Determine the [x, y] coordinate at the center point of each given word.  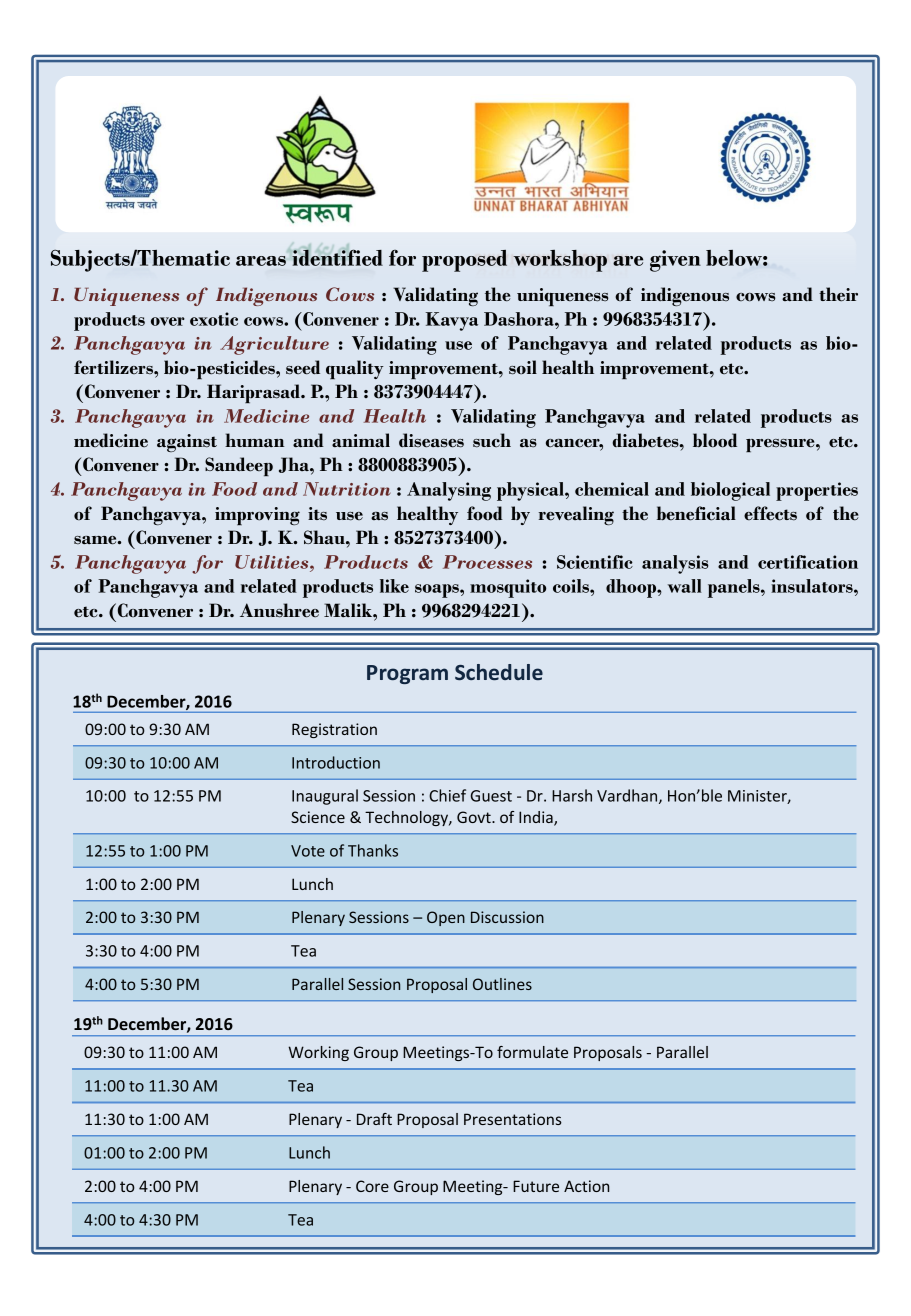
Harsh [572, 795]
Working [318, 1053]
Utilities [273, 562]
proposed [464, 261]
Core [372, 1186]
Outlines [502, 984]
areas [261, 261]
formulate [532, 1052]
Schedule [499, 672]
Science [318, 817]
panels [735, 588]
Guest [491, 796]
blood [715, 440]
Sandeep [239, 466]
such [492, 440]
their [838, 294]
